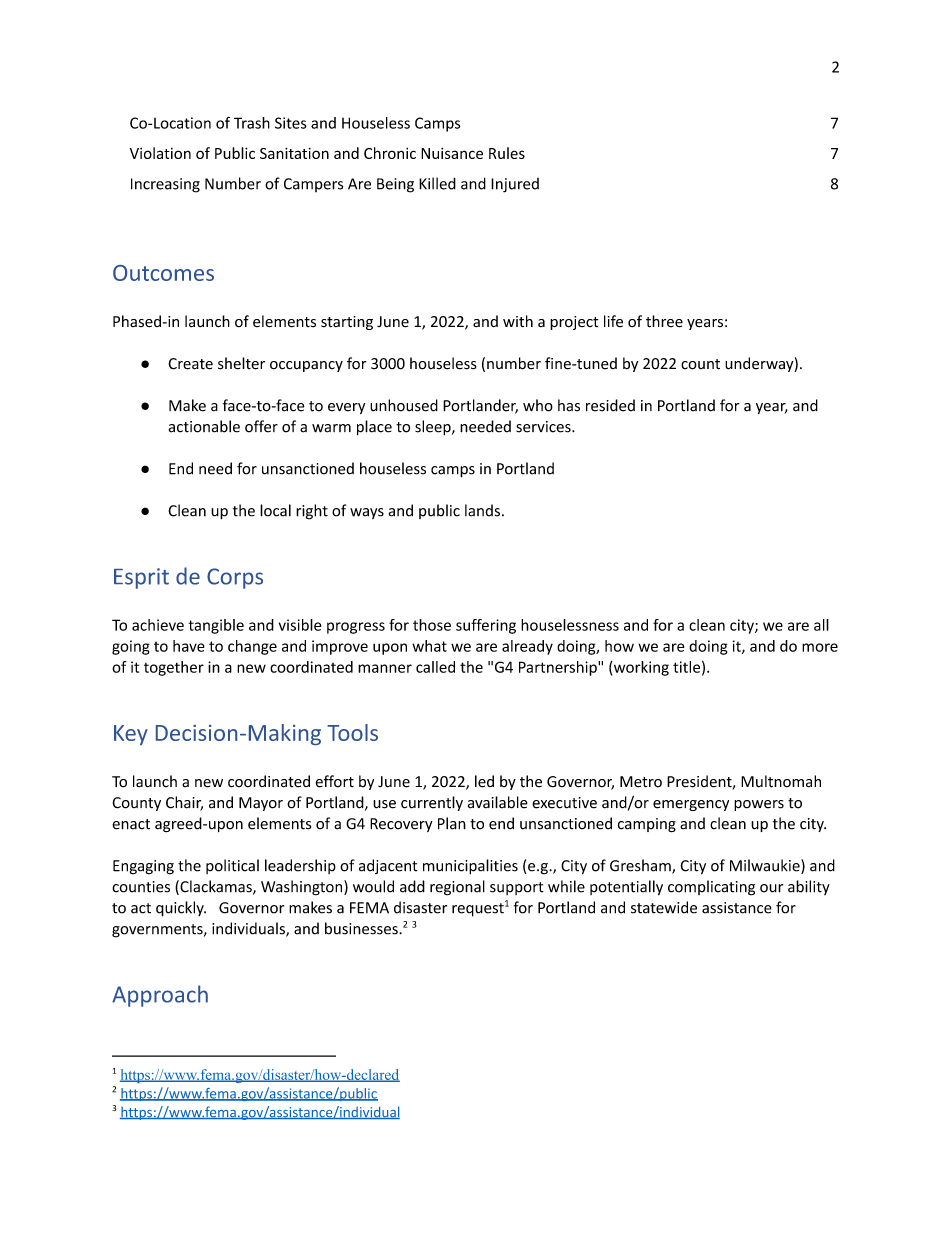 The image size is (952, 1233). I want to click on request, so click(478, 910).
